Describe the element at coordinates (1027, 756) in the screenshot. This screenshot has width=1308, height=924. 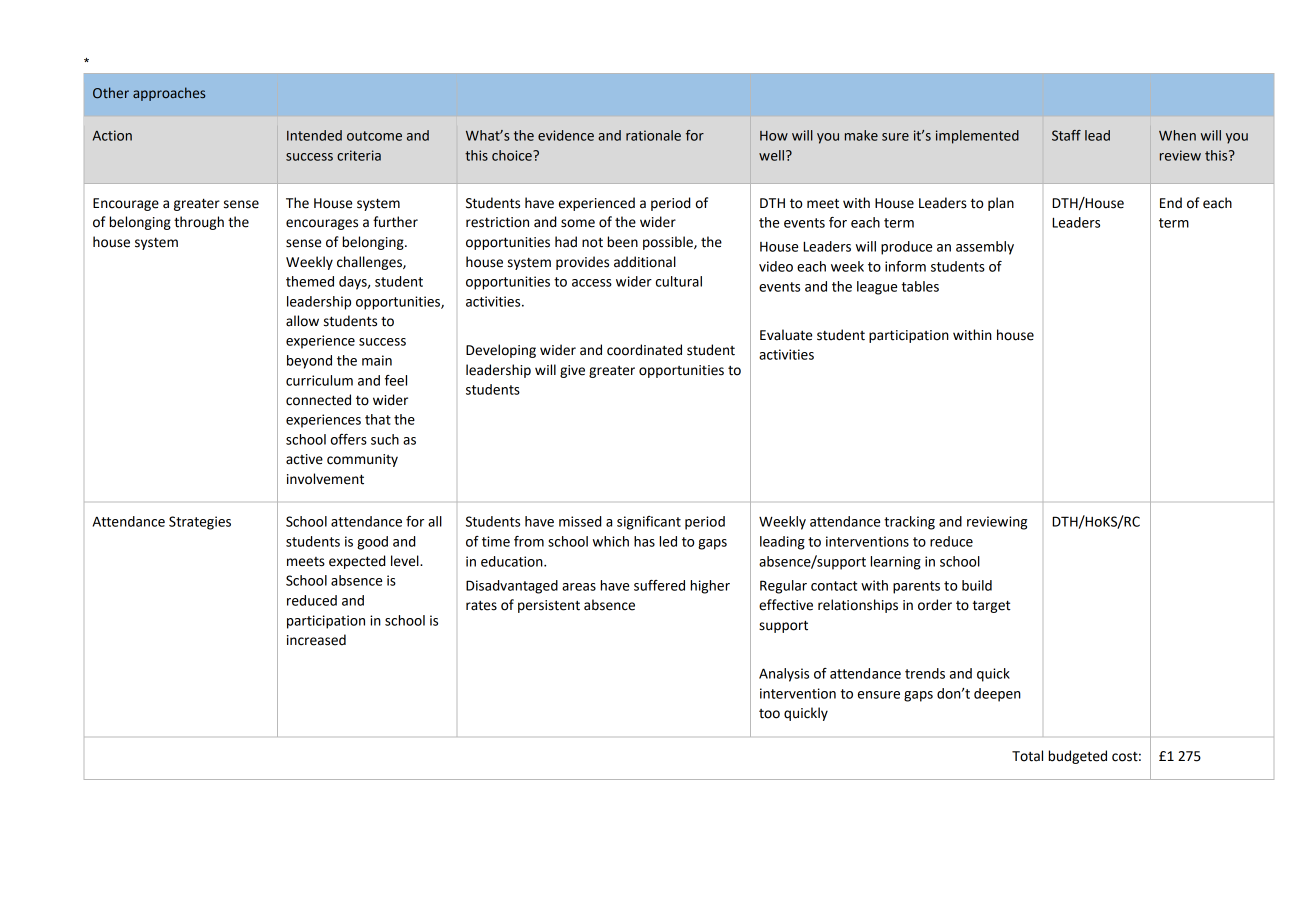
I see `Total` at that location.
